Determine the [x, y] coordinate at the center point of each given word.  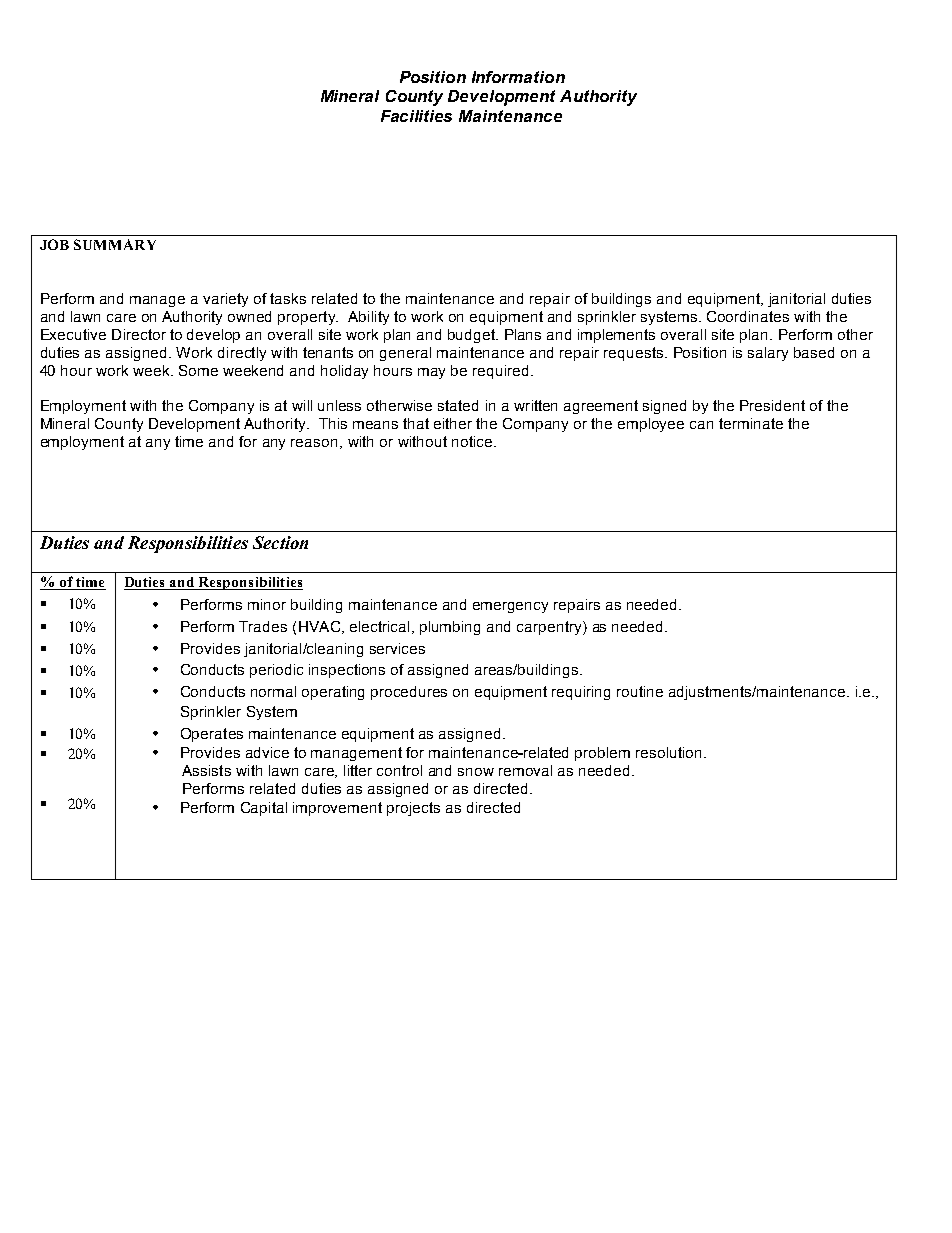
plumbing [450, 628]
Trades [263, 626]
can [701, 425]
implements [616, 336]
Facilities [416, 116]
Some [198, 370]
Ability [368, 318]
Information [518, 77]
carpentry [550, 628]
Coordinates [748, 316]
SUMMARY [115, 244]
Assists [206, 770]
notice [472, 441]
